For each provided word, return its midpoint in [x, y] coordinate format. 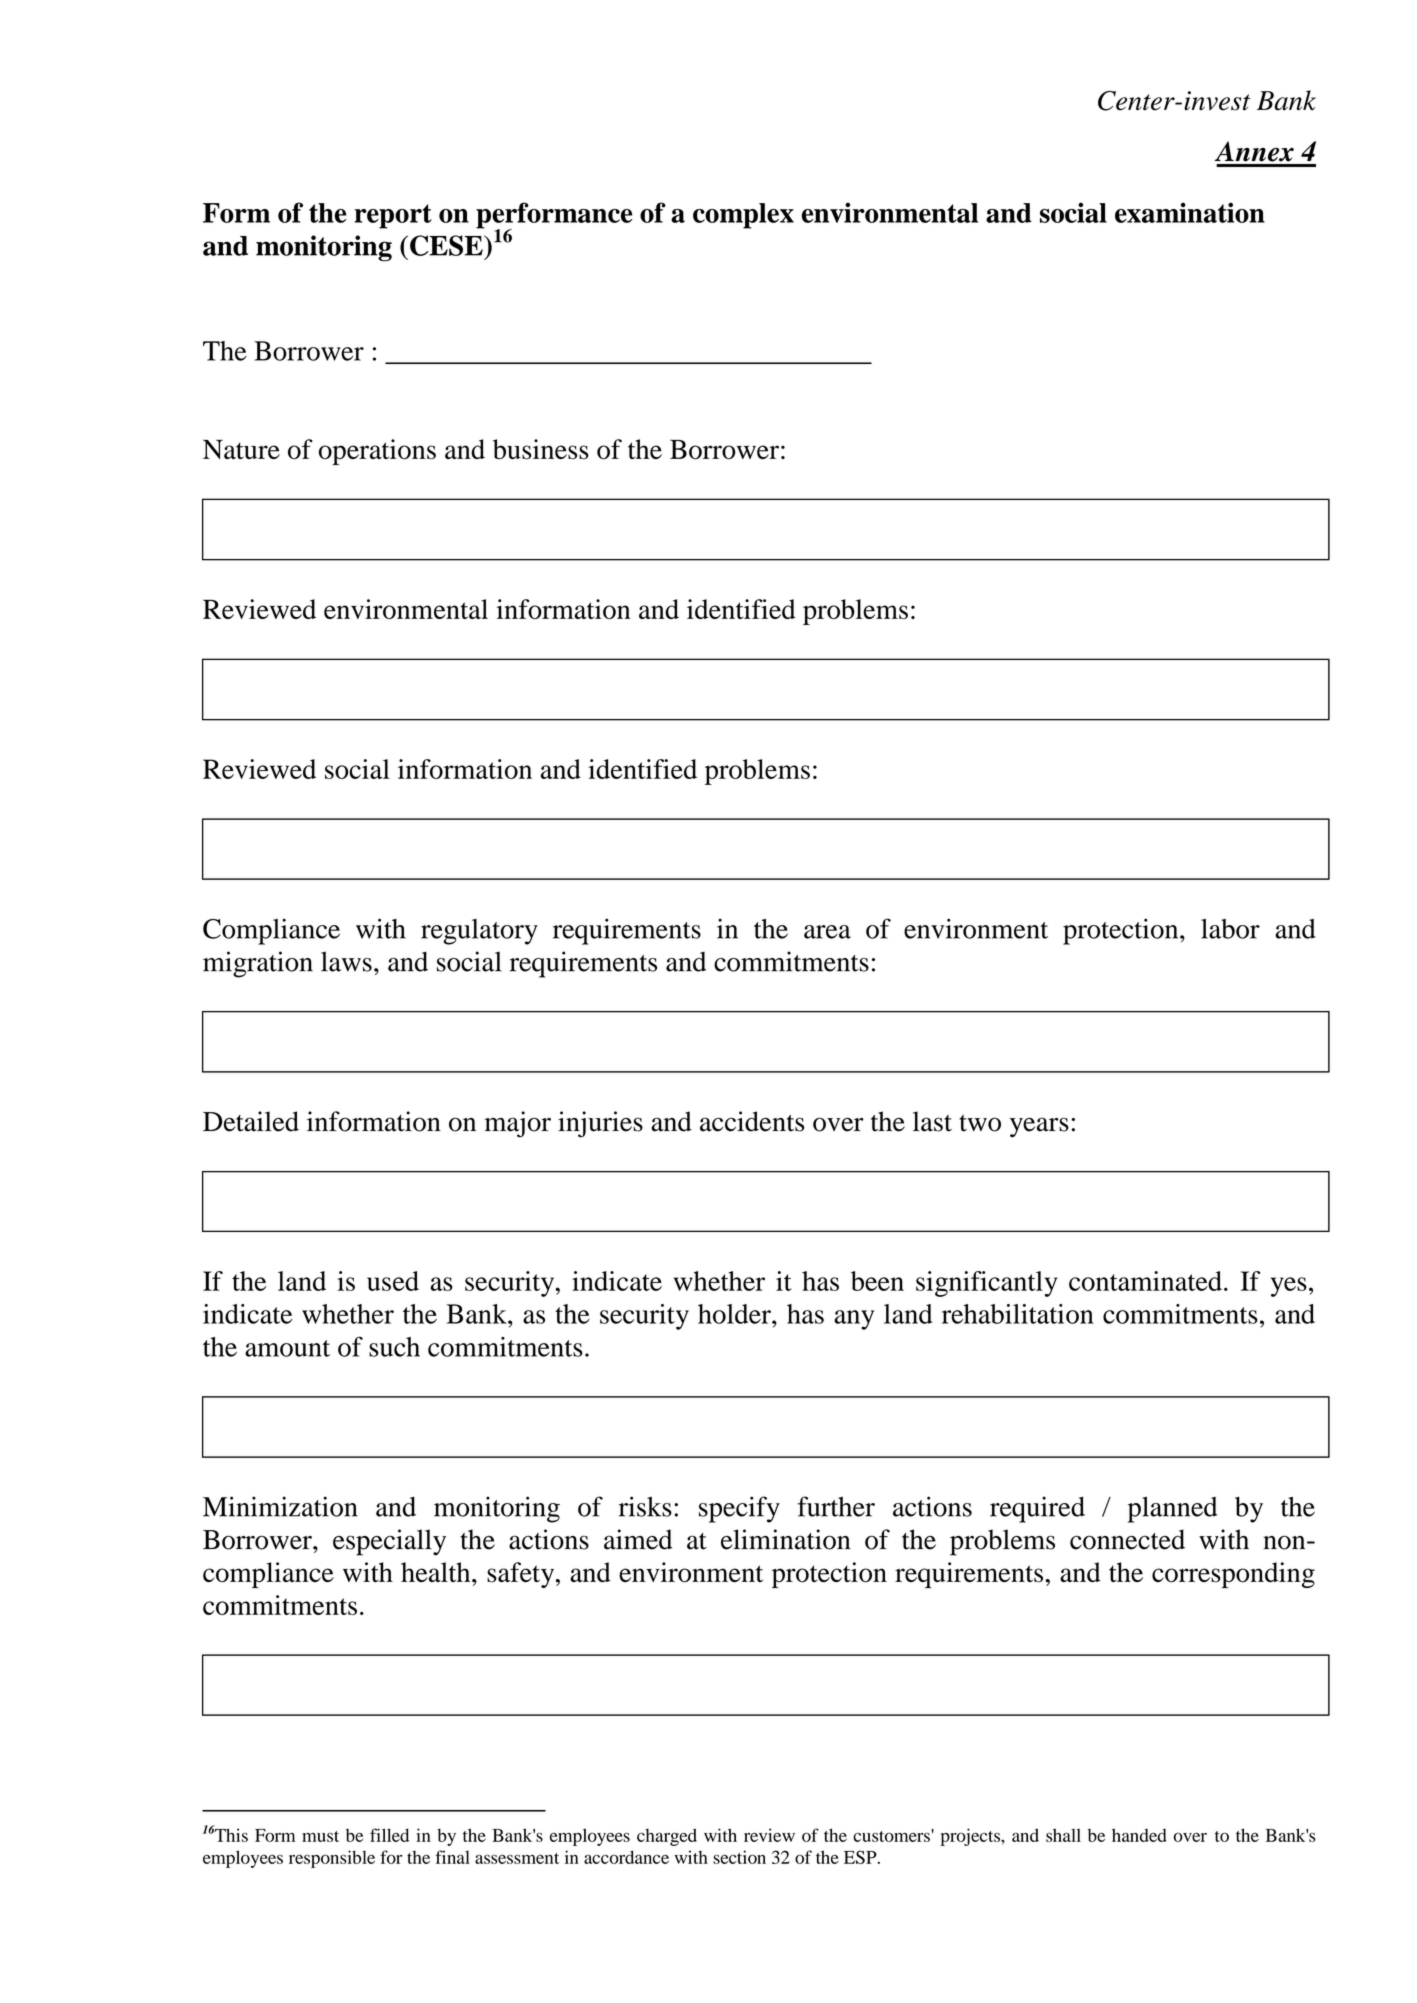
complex [743, 216]
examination [1190, 212]
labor [1230, 929]
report [393, 216]
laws [346, 961]
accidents [752, 1121]
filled [389, 1835]
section [739, 1857]
